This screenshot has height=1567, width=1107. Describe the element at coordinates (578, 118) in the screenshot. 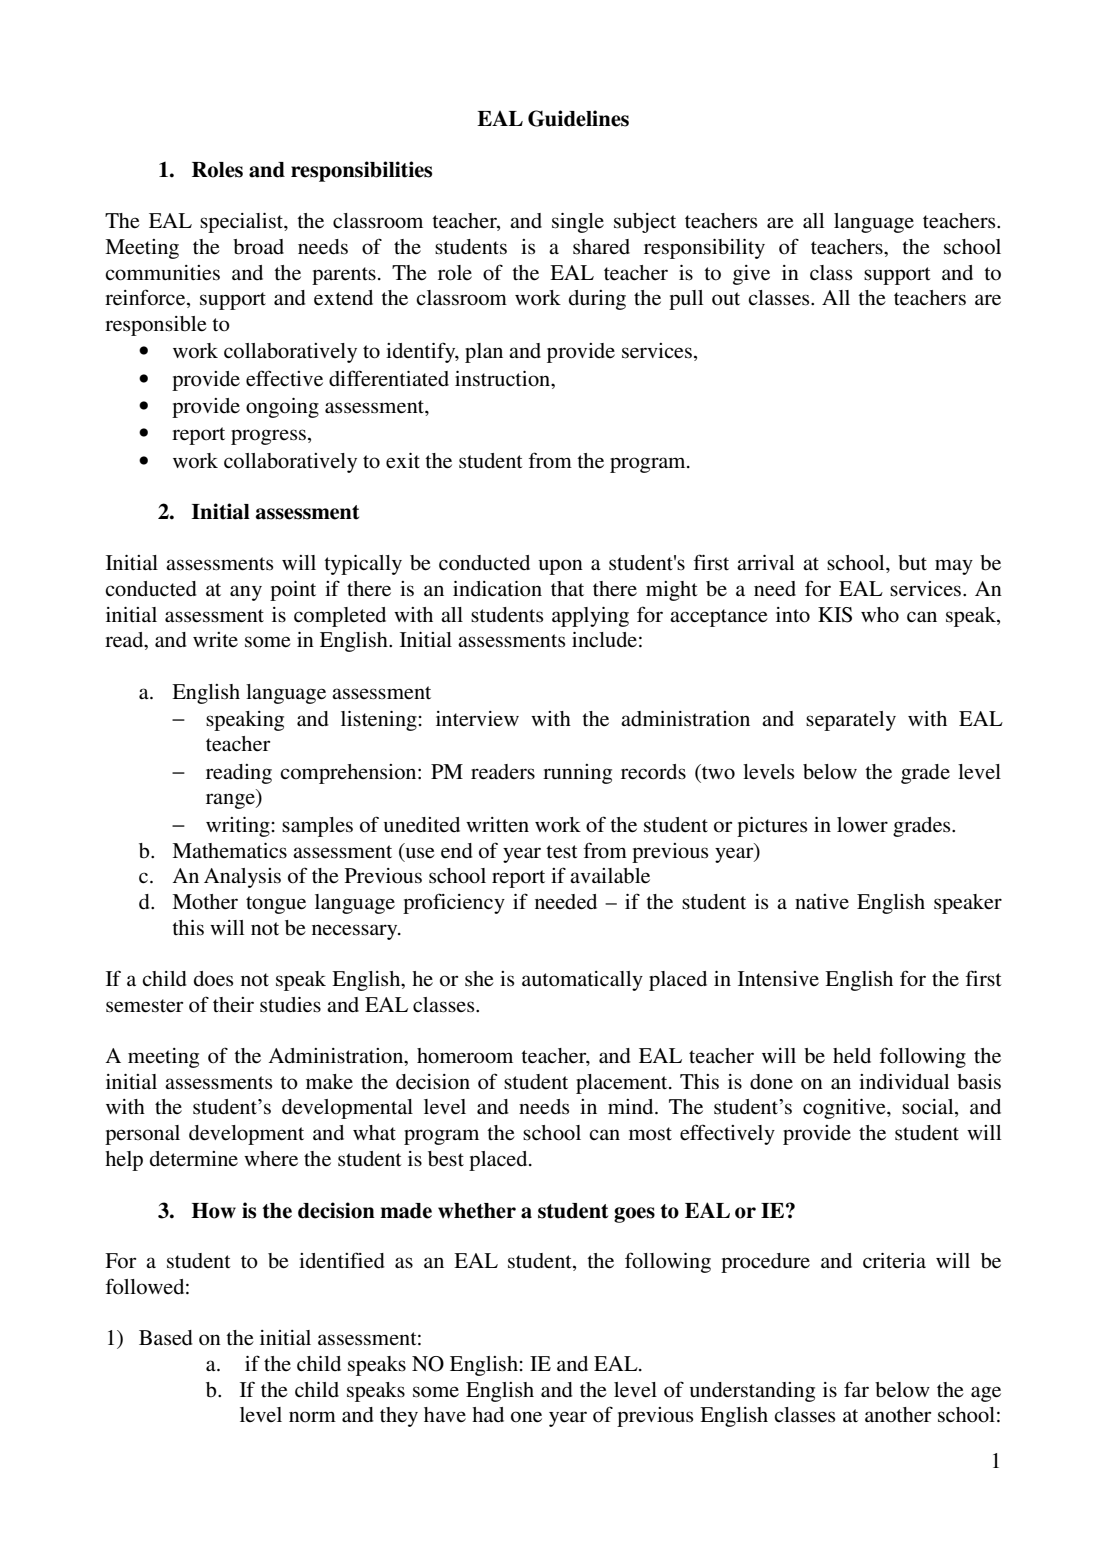

I see `Guidelines` at that location.
